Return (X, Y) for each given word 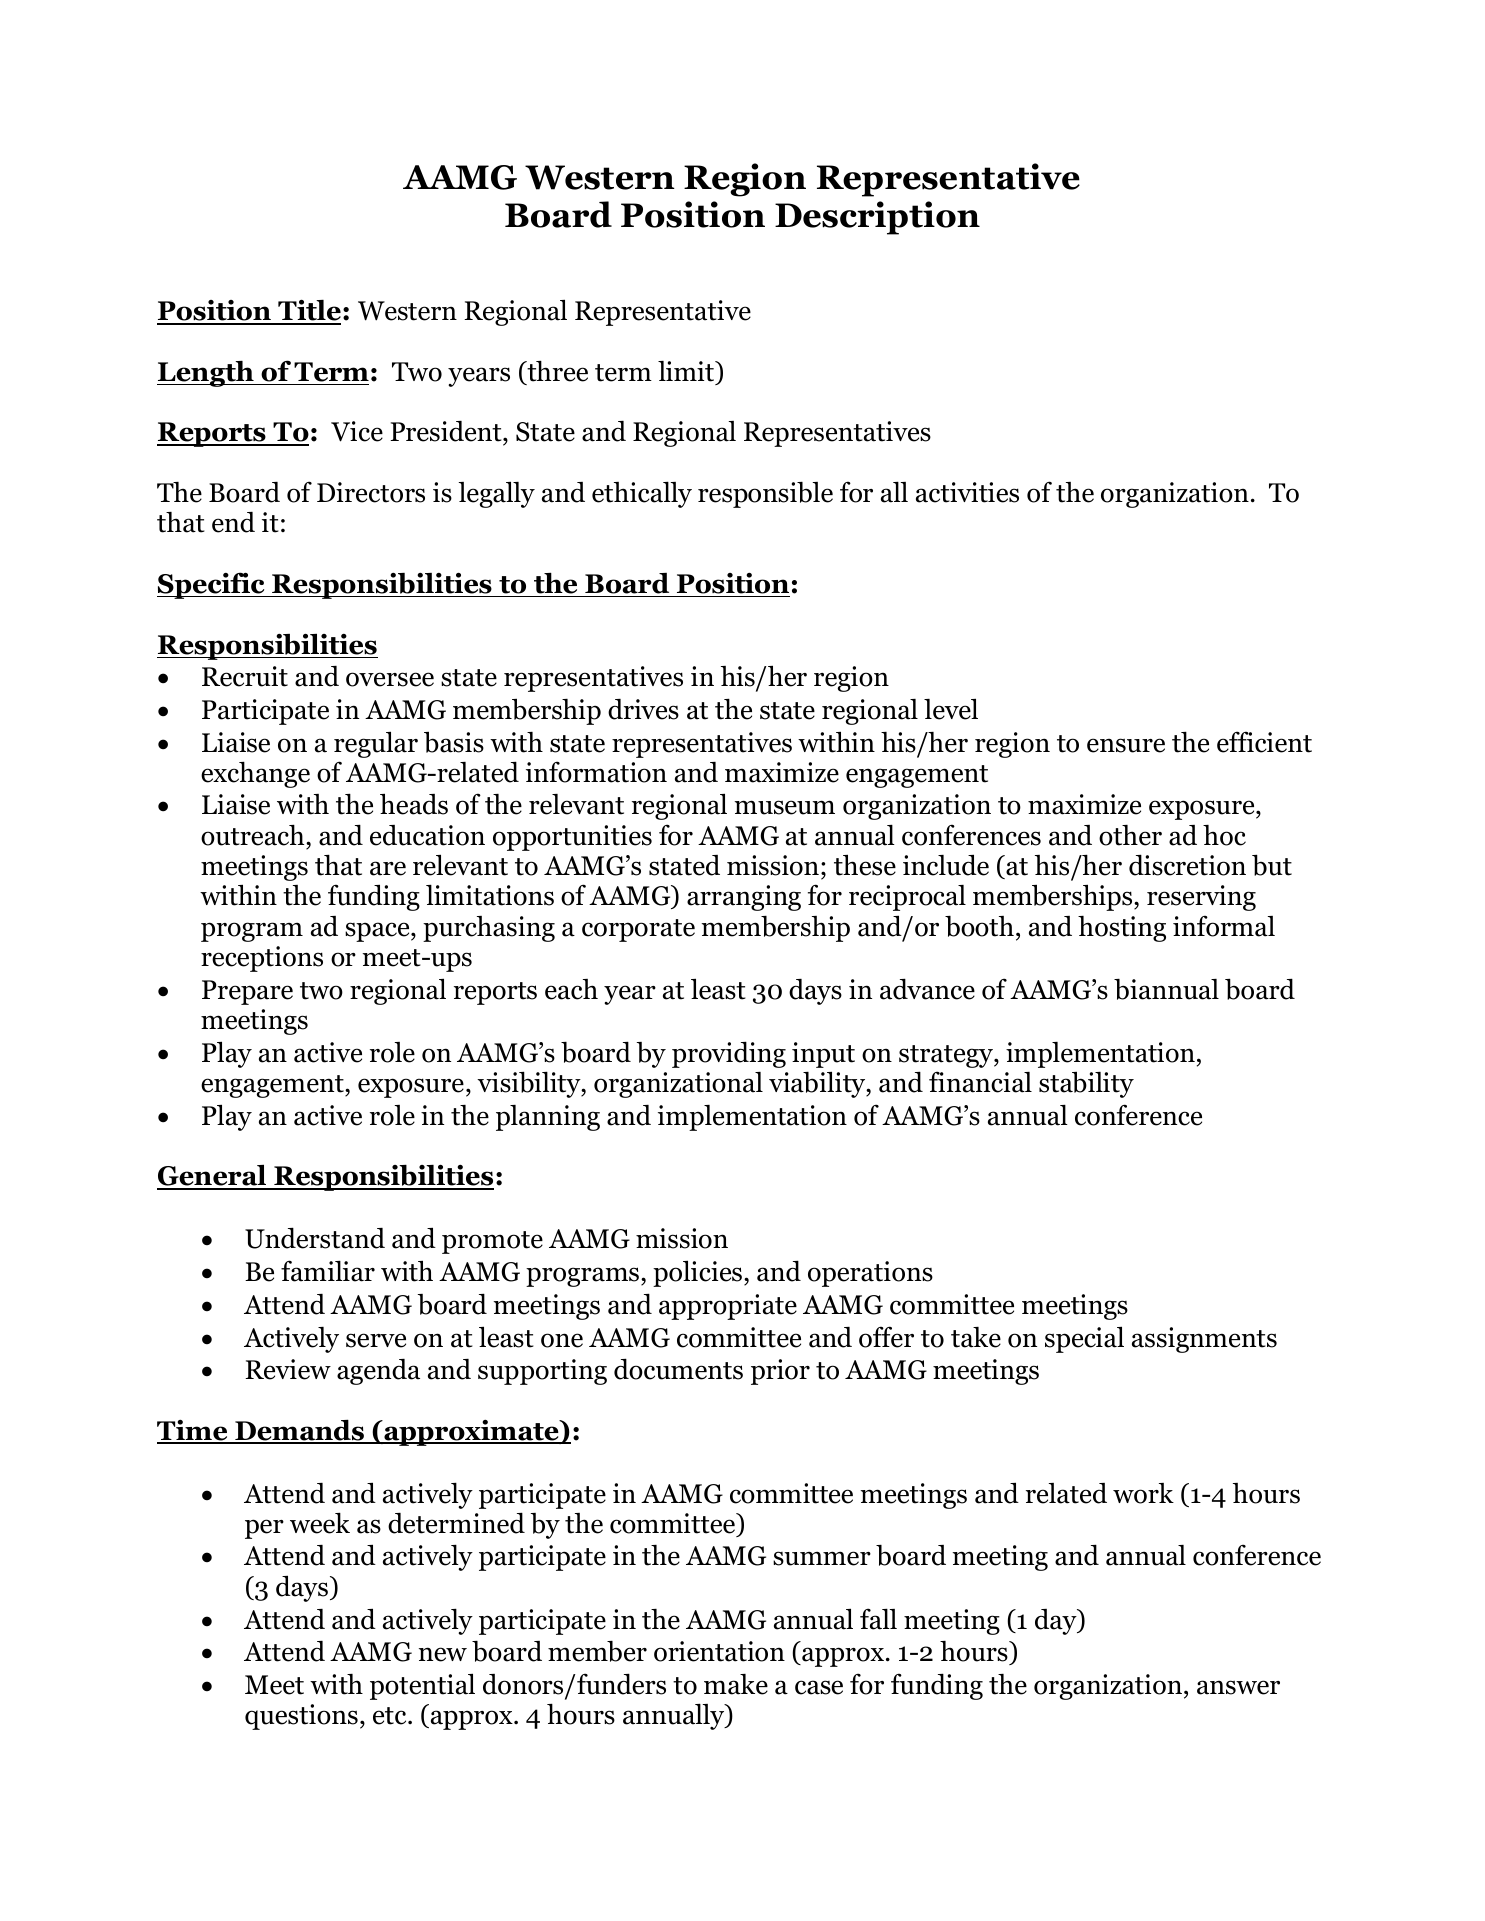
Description (877, 218)
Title (308, 312)
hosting (1122, 929)
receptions (262, 959)
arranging (744, 898)
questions (301, 1717)
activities (967, 492)
